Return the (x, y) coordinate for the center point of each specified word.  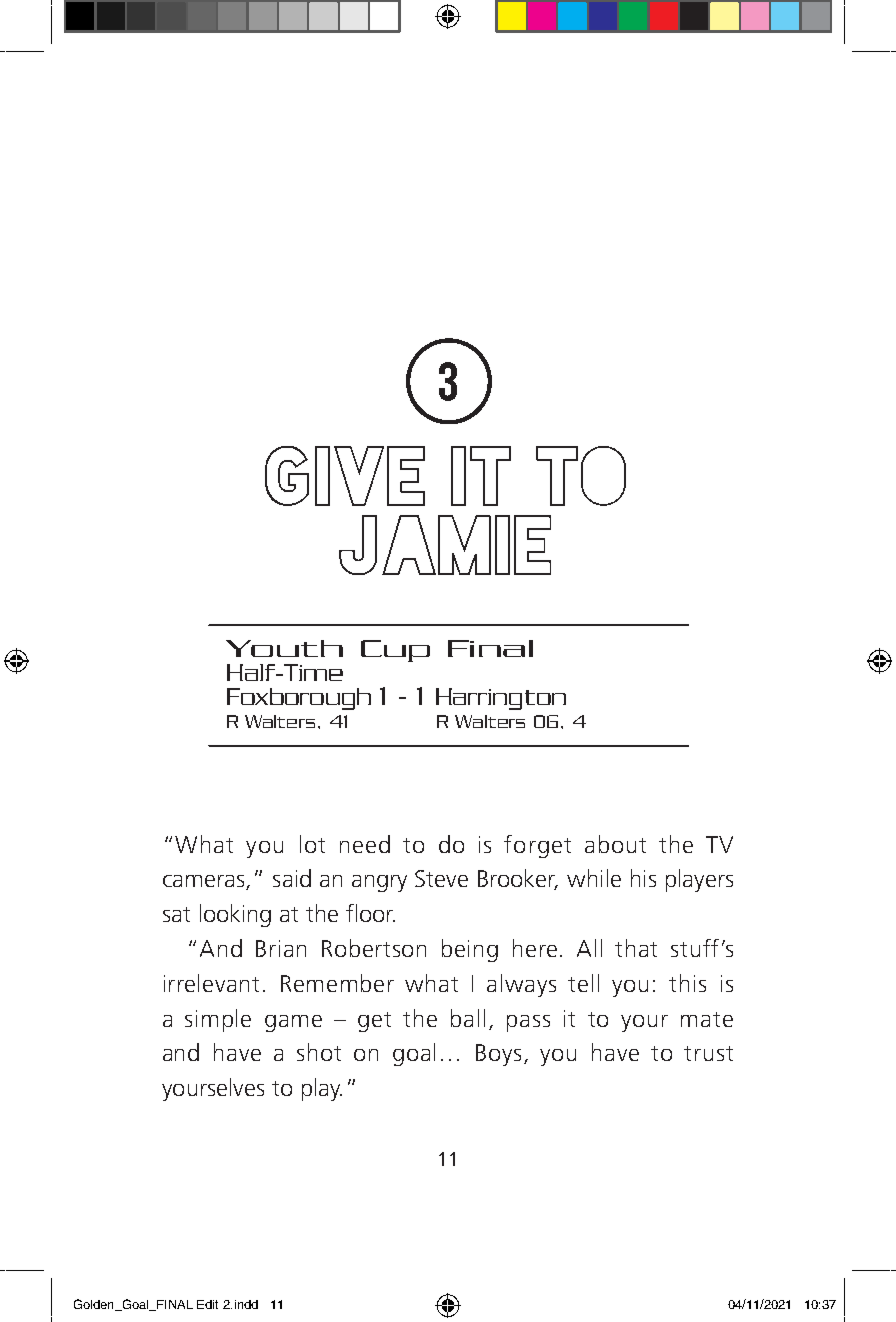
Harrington (501, 699)
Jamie (445, 545)
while (594, 878)
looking (235, 915)
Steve (441, 878)
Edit (207, 1304)
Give (345, 476)
